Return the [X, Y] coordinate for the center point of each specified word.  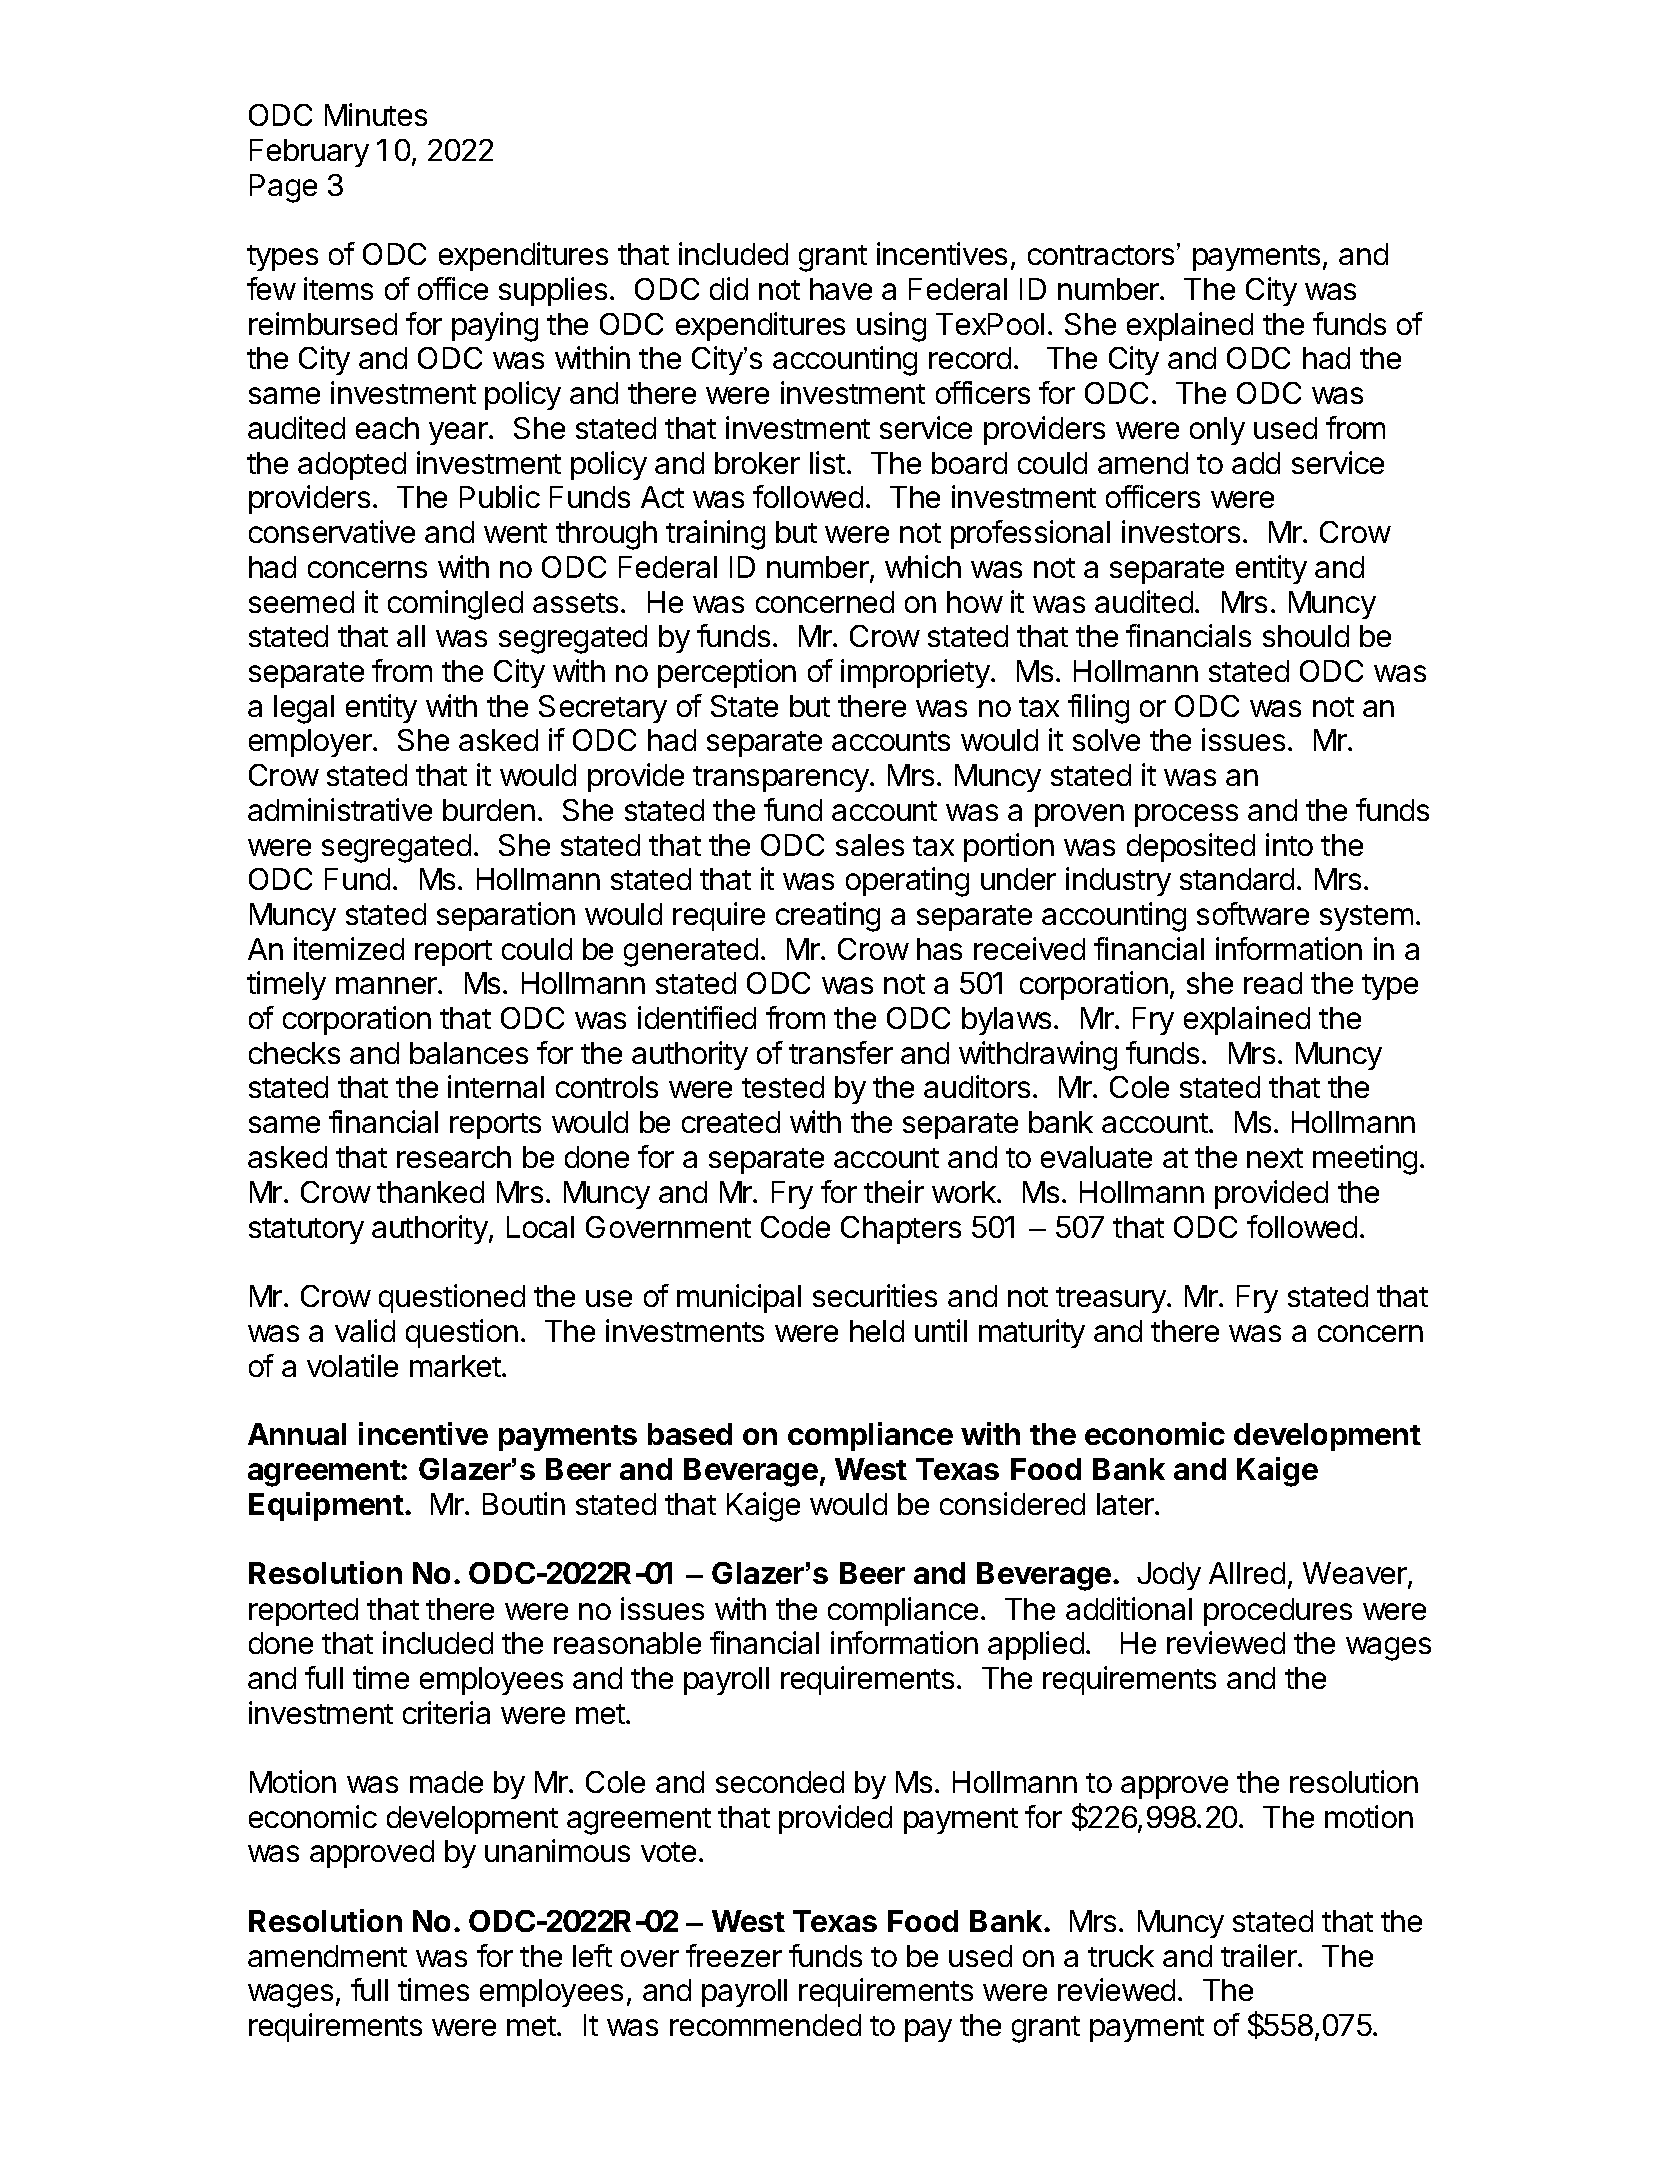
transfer [841, 1052]
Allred [1247, 1573]
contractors [1101, 255]
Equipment [326, 1506]
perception [727, 673]
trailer [1260, 1955]
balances [469, 1053]
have [841, 289]
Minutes [376, 114]
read [1273, 983]
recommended [765, 2025]
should [1306, 636]
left [592, 1955]
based [690, 1434]
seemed [301, 602]
